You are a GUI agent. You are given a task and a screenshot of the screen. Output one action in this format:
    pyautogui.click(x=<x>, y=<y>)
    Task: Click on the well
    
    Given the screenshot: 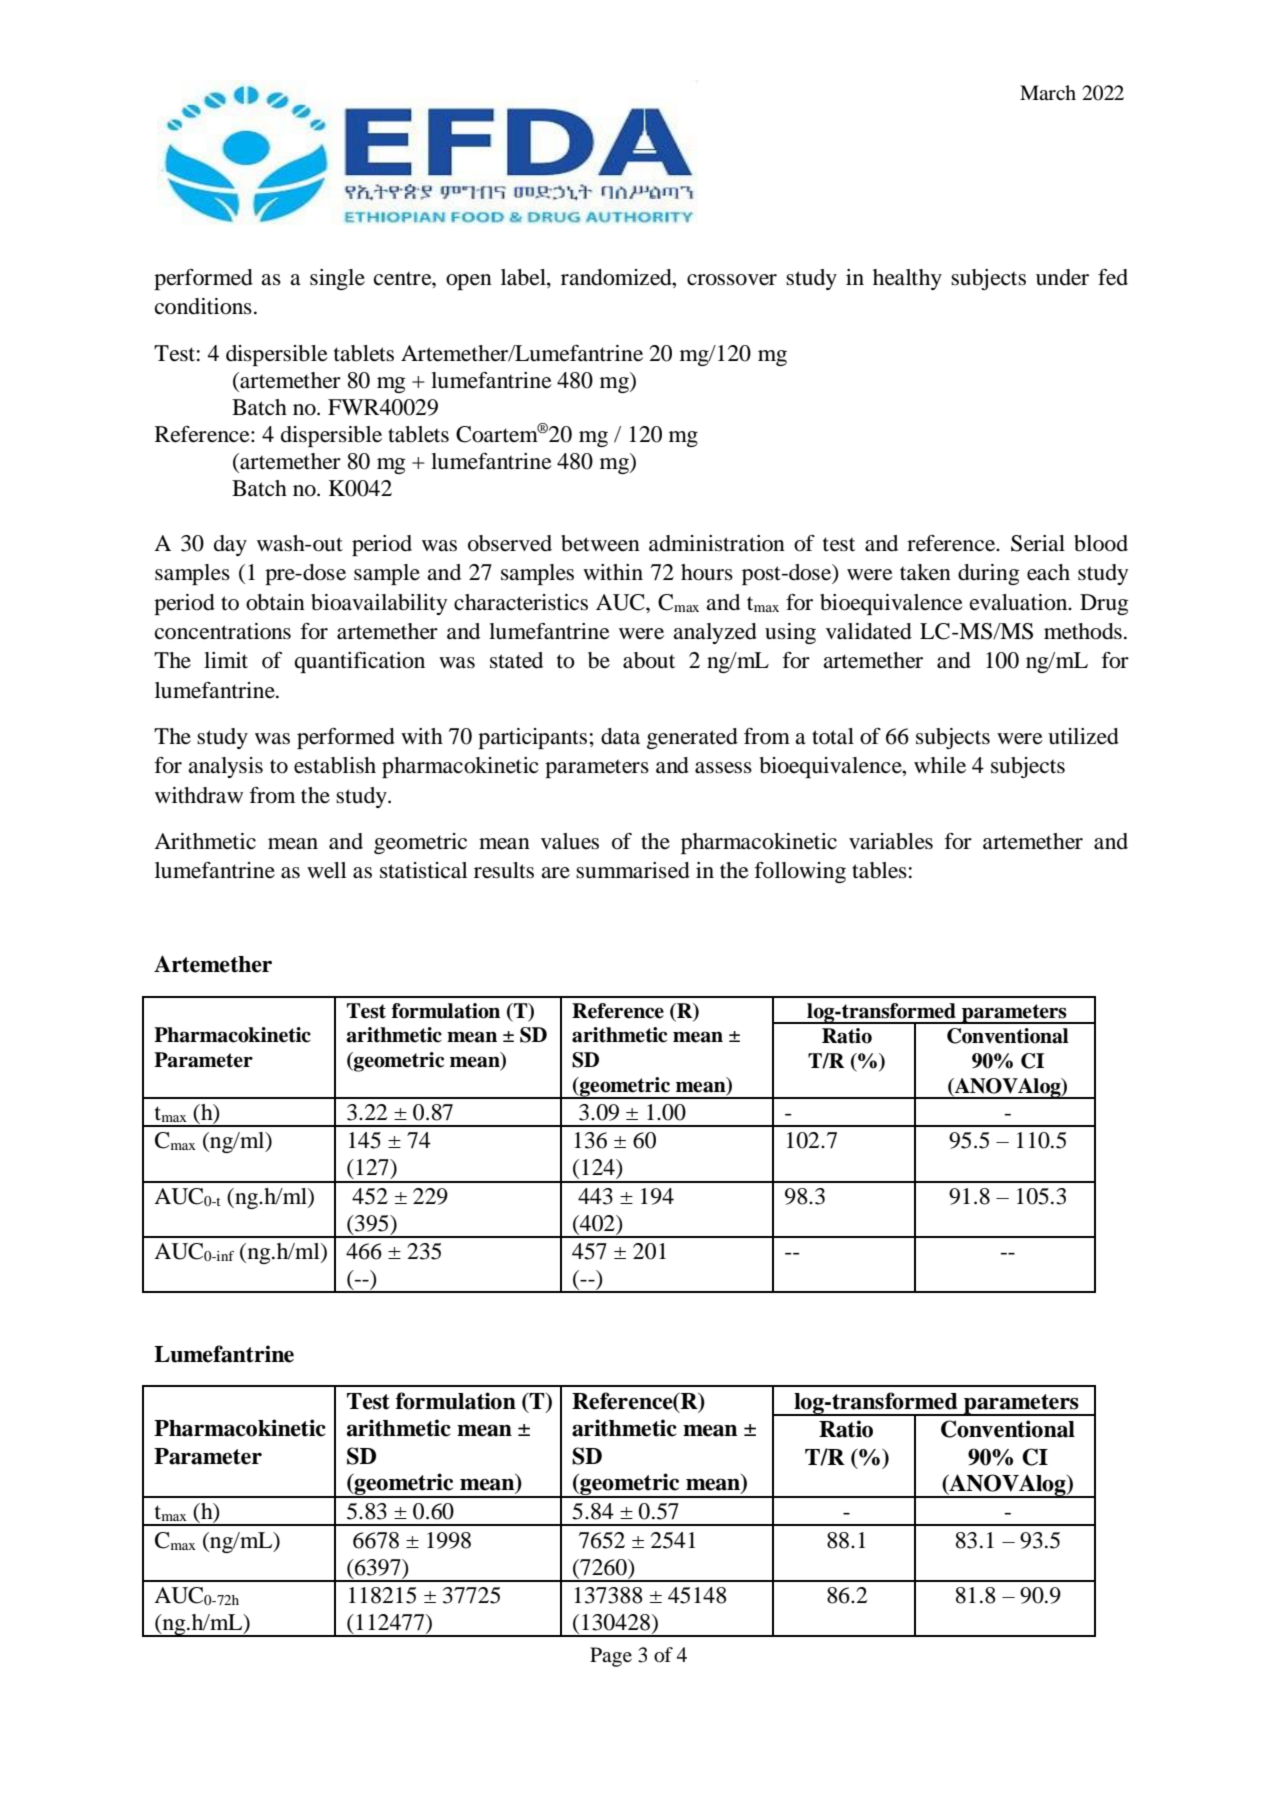 What is the action you would take?
    pyautogui.click(x=327, y=870)
